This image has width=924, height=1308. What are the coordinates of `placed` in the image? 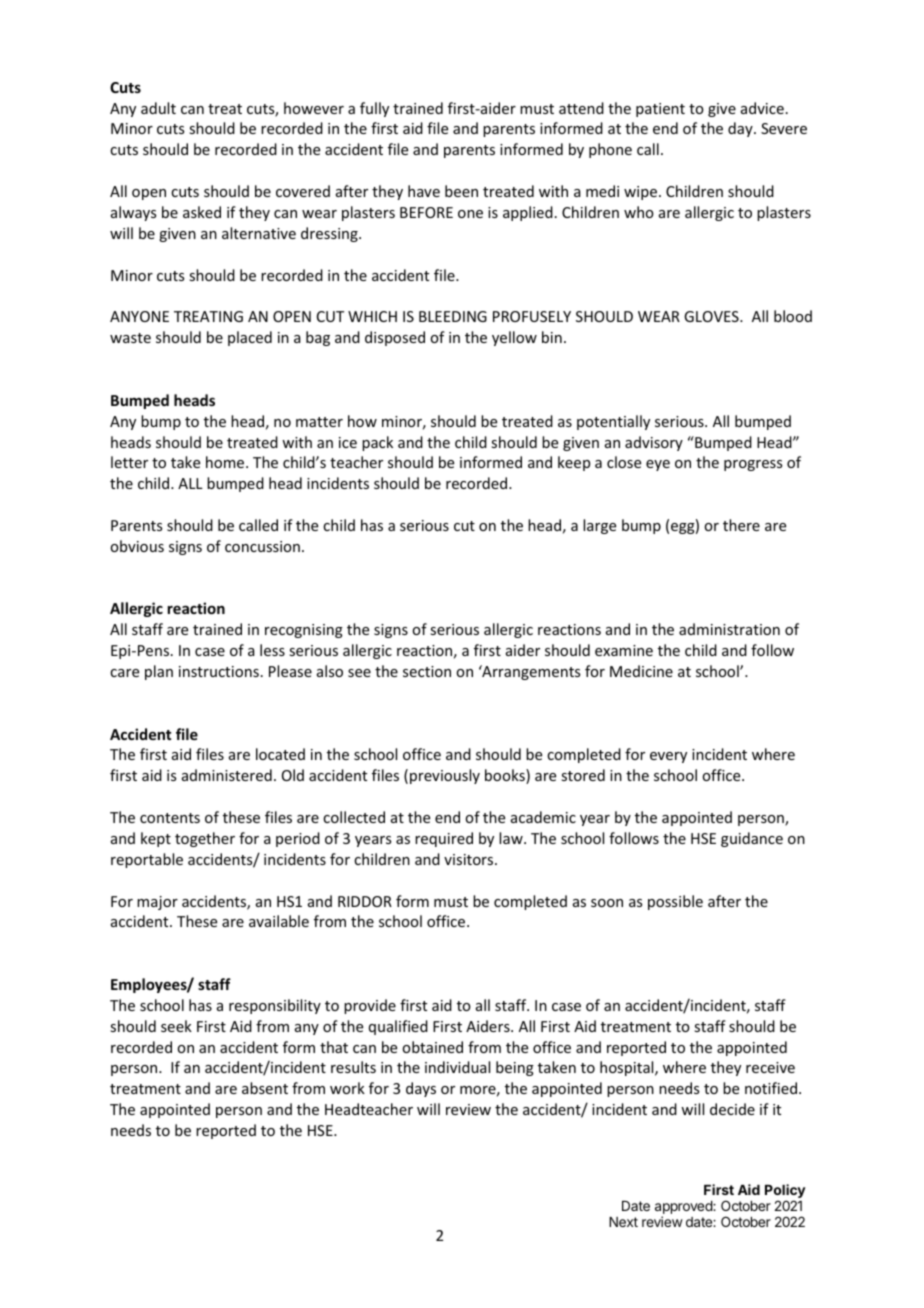 It's located at (250, 338).
